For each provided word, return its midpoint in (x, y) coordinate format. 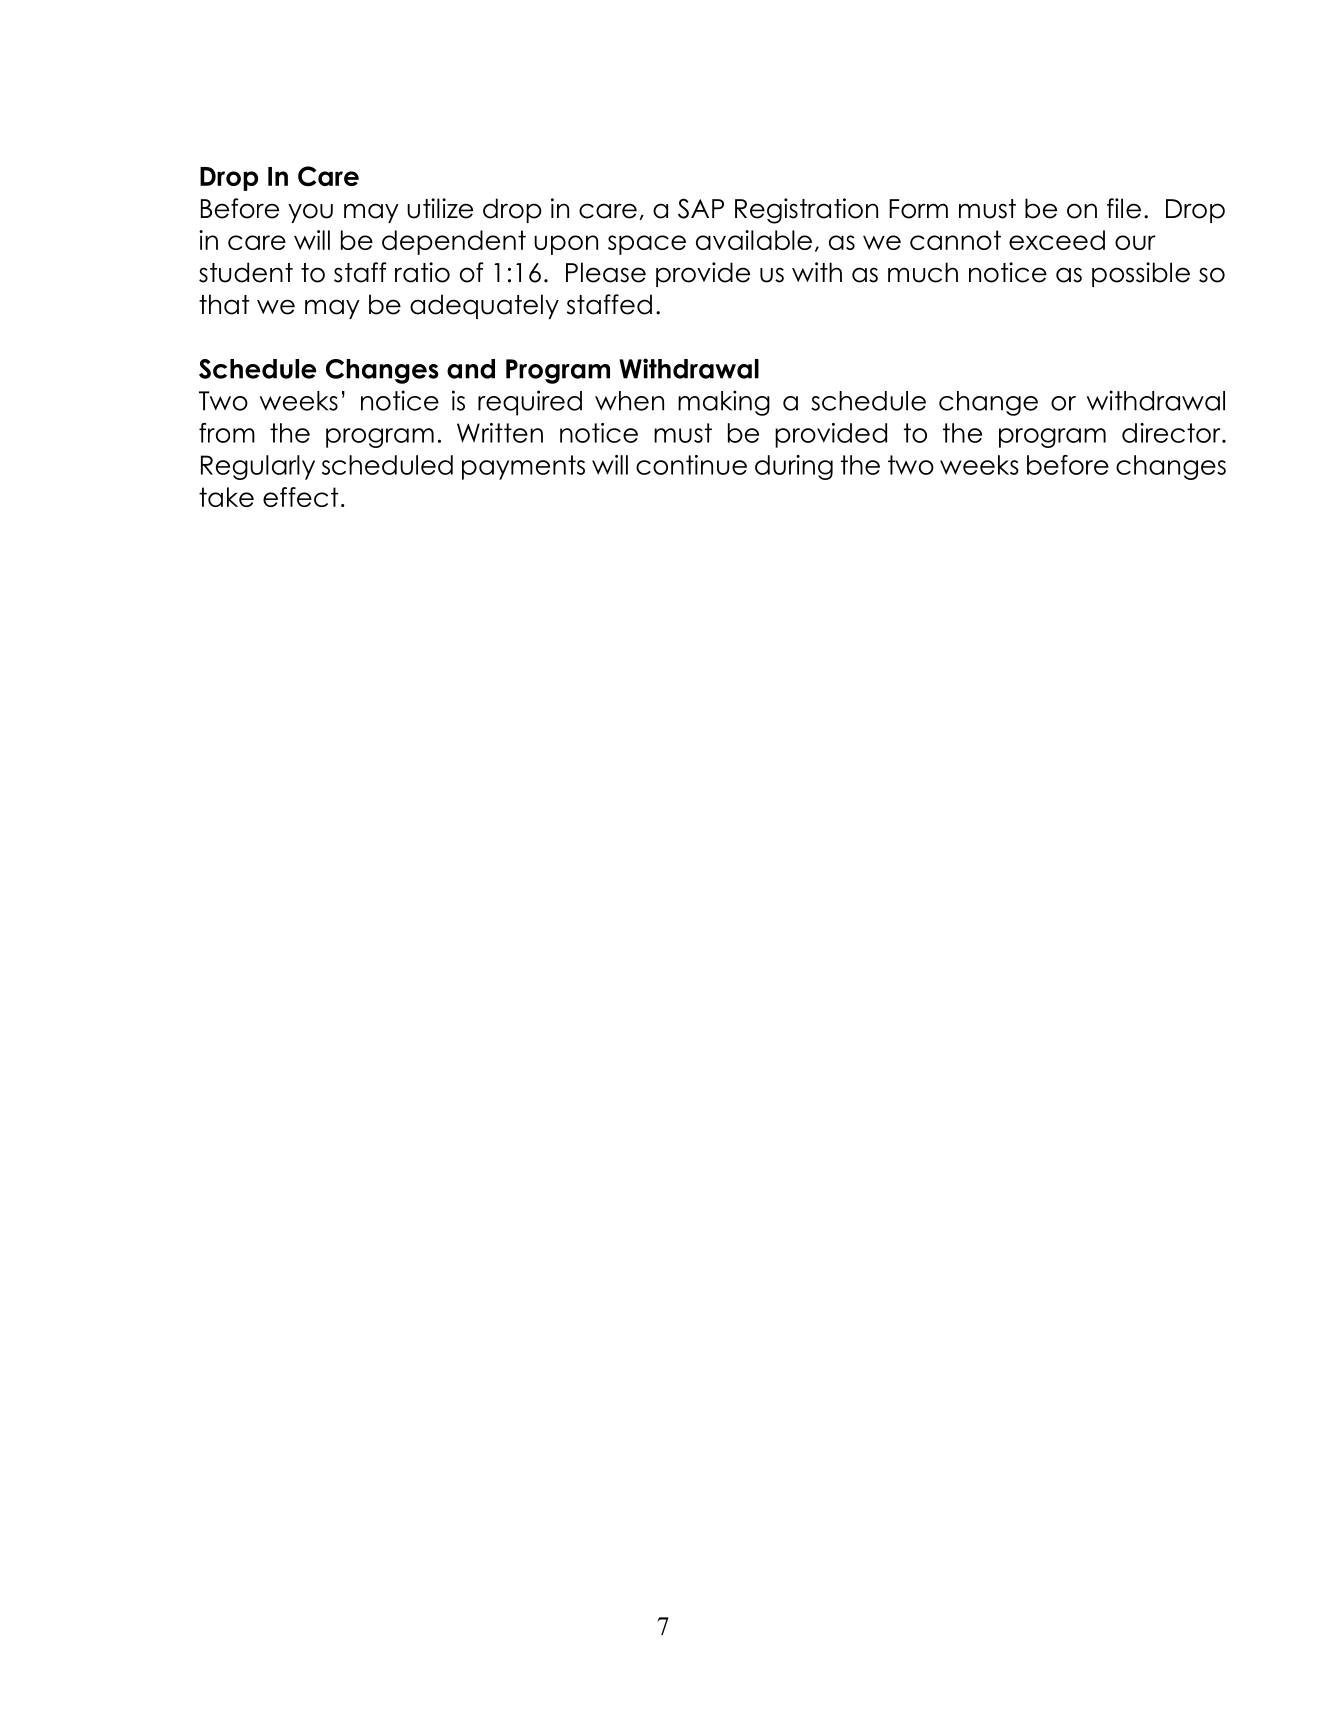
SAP (701, 208)
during (794, 467)
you (310, 213)
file (1124, 208)
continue (691, 465)
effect (300, 497)
